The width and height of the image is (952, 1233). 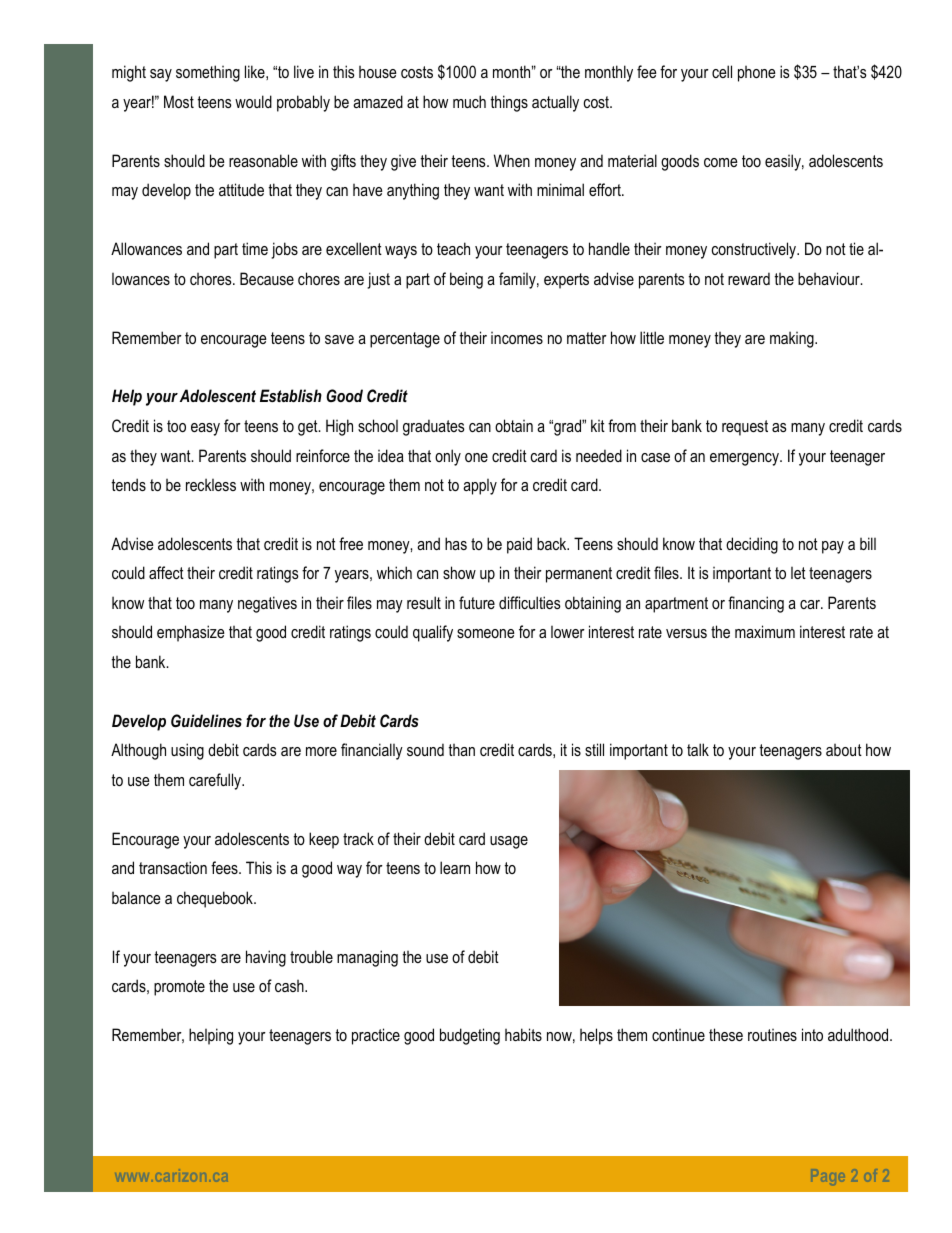 What do you see at coordinates (466, 280) in the image?
I see `being` at bounding box center [466, 280].
